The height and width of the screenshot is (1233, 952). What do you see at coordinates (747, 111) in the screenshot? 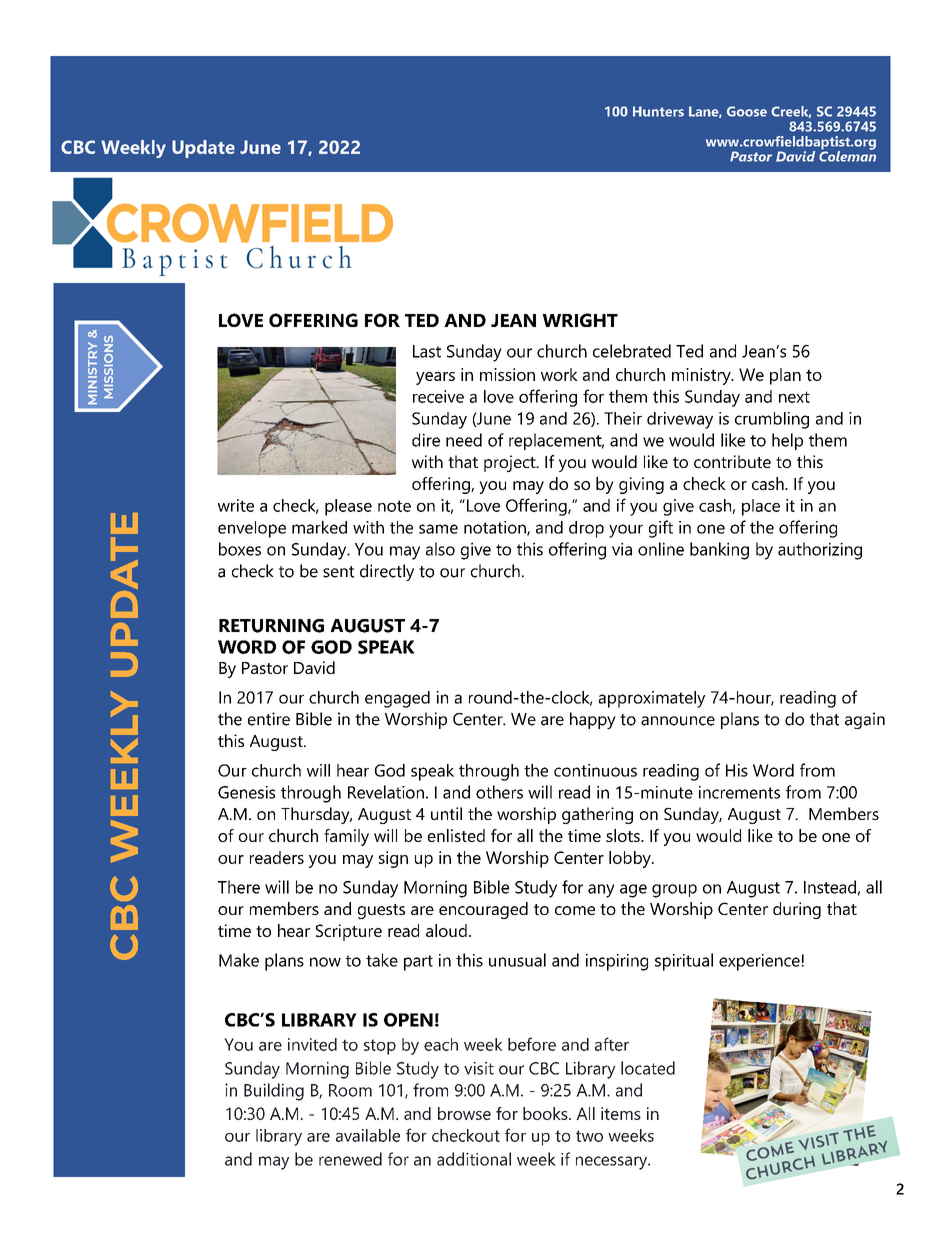
I see `Goose` at bounding box center [747, 111].
